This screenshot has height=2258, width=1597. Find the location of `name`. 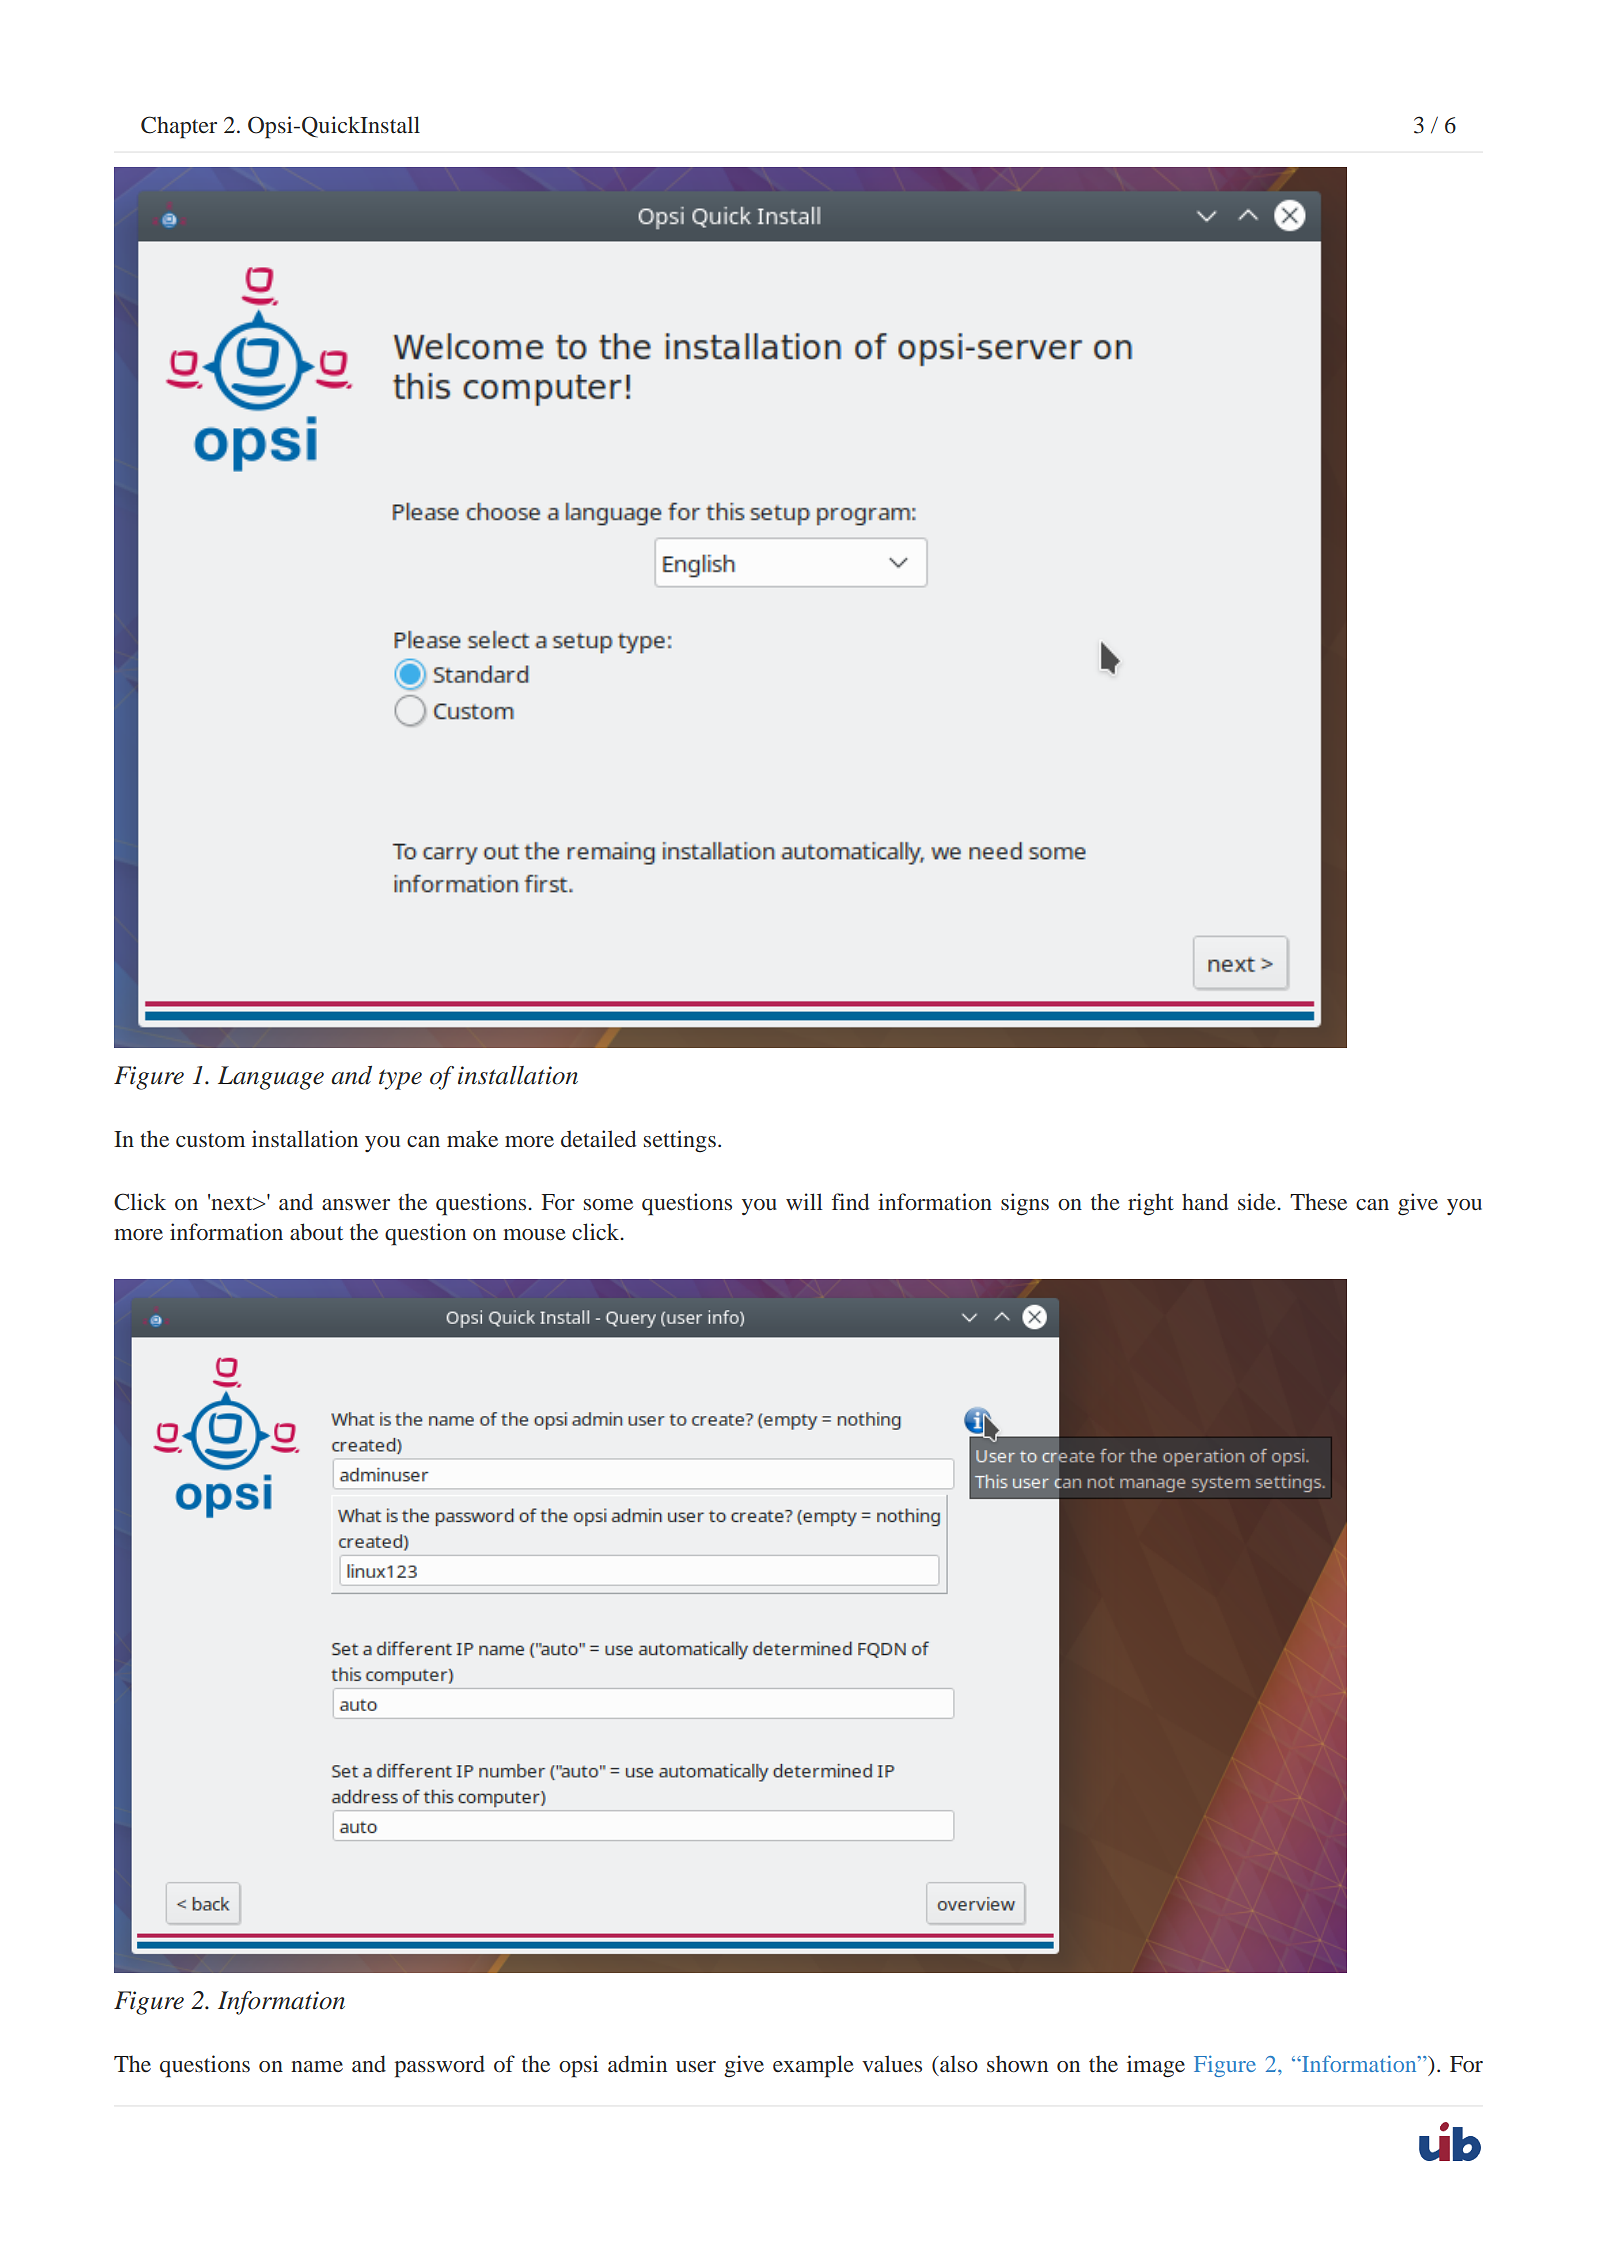

name is located at coordinates (317, 2066).
